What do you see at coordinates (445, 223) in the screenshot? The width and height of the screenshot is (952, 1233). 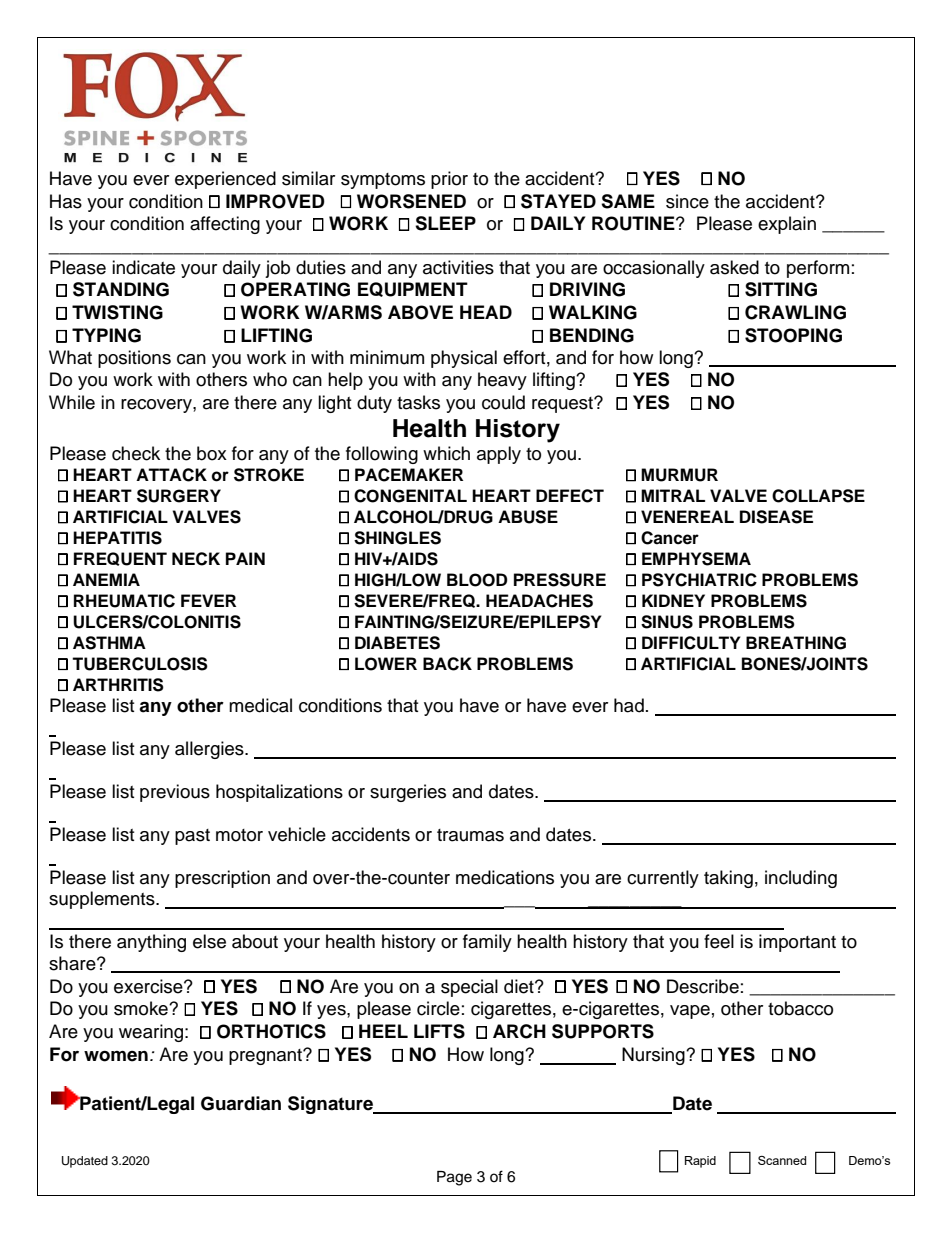 I see `SLEEP` at bounding box center [445, 223].
